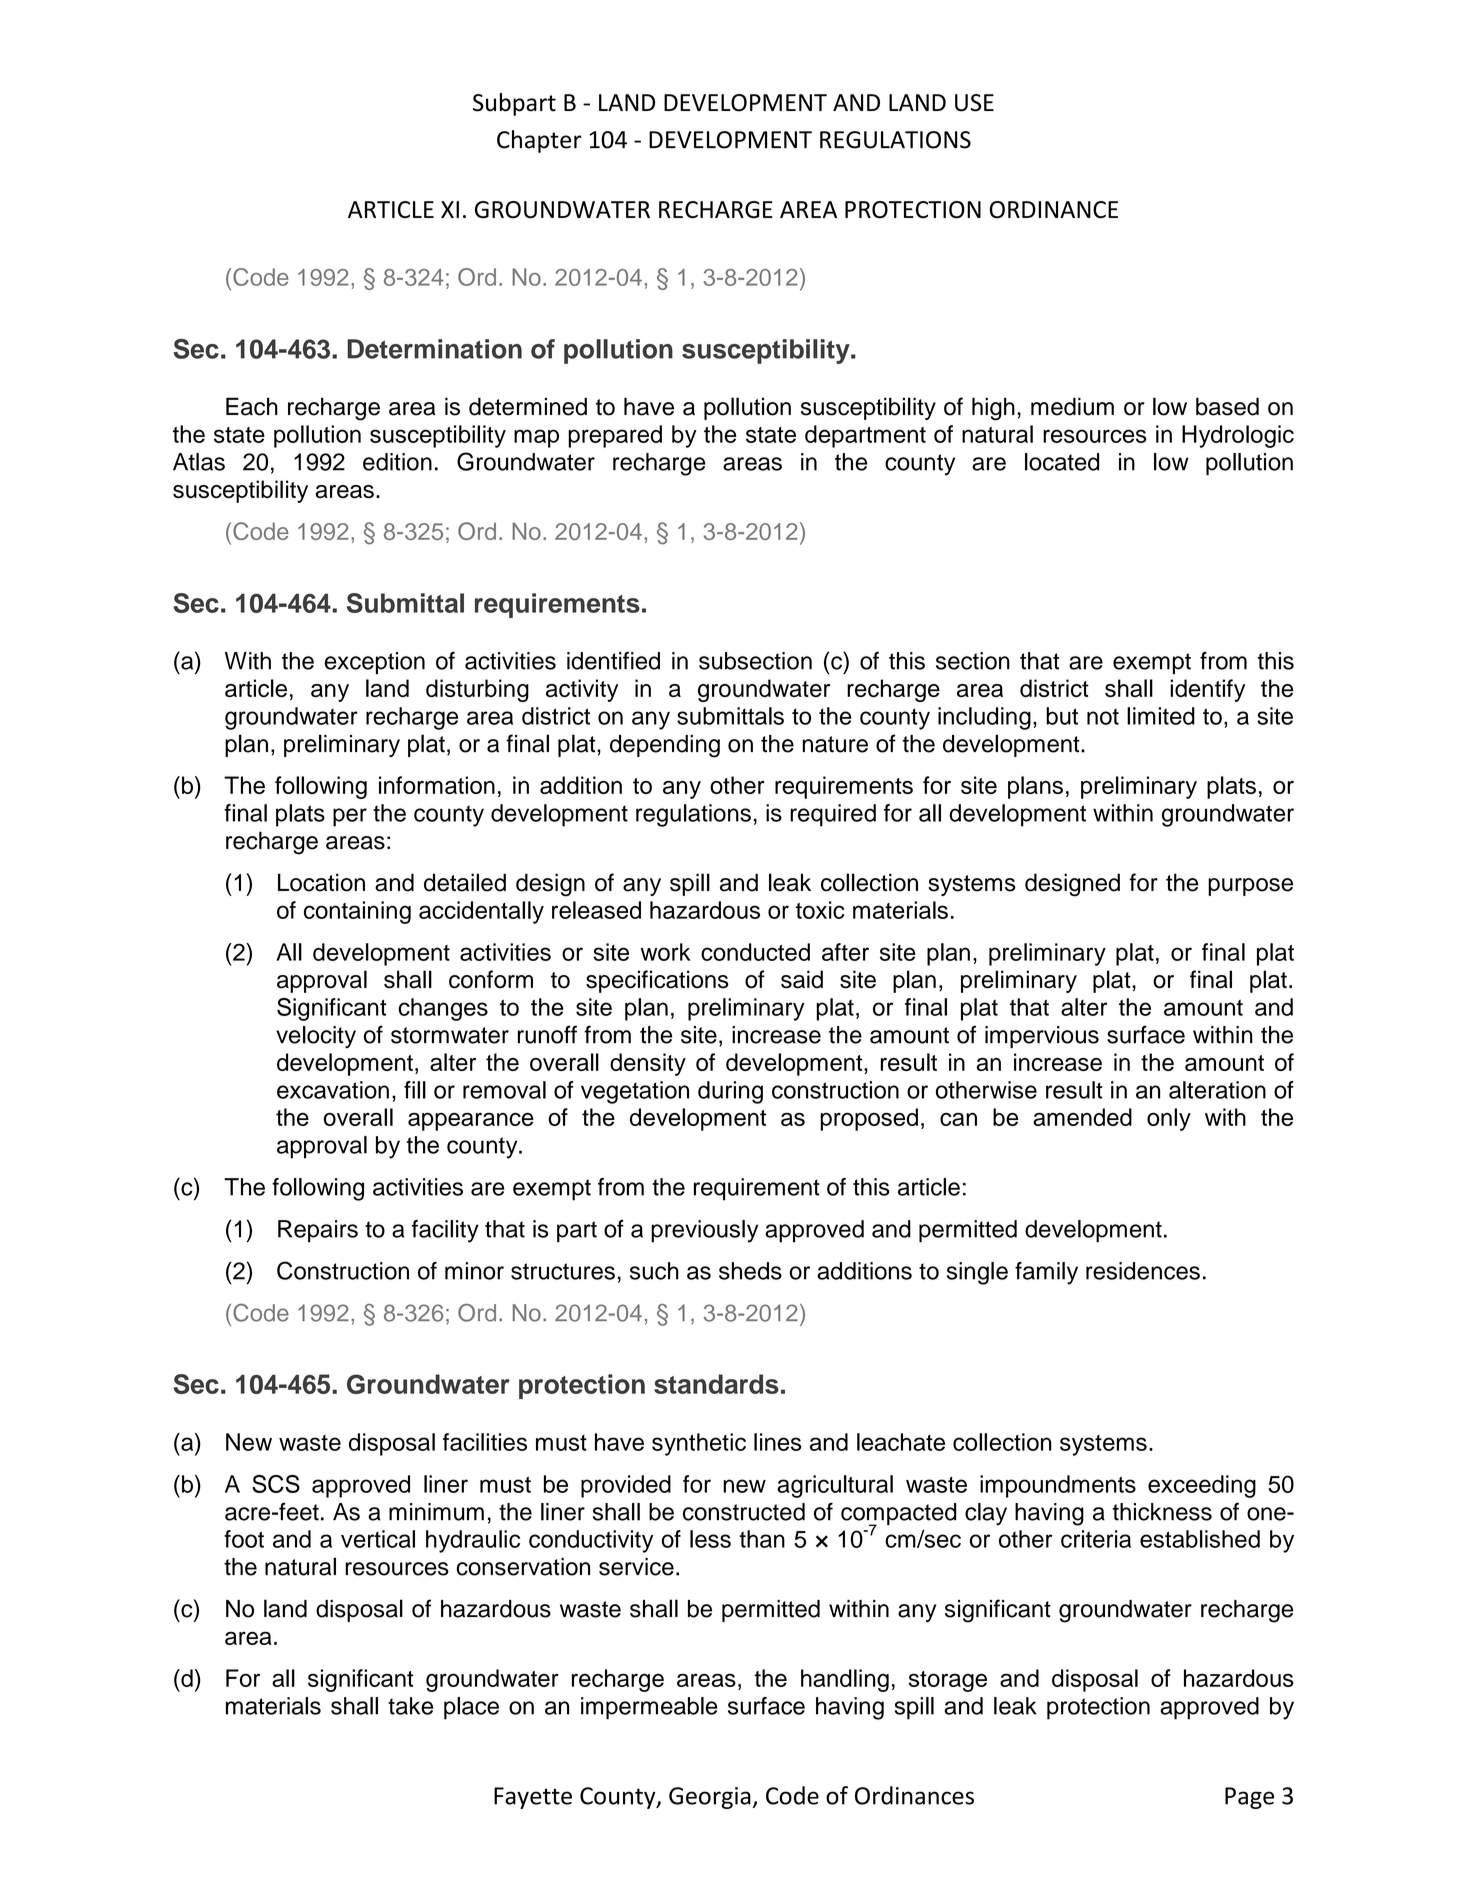 The width and height of the screenshot is (1467, 1898). I want to click on take, so click(410, 1706).
